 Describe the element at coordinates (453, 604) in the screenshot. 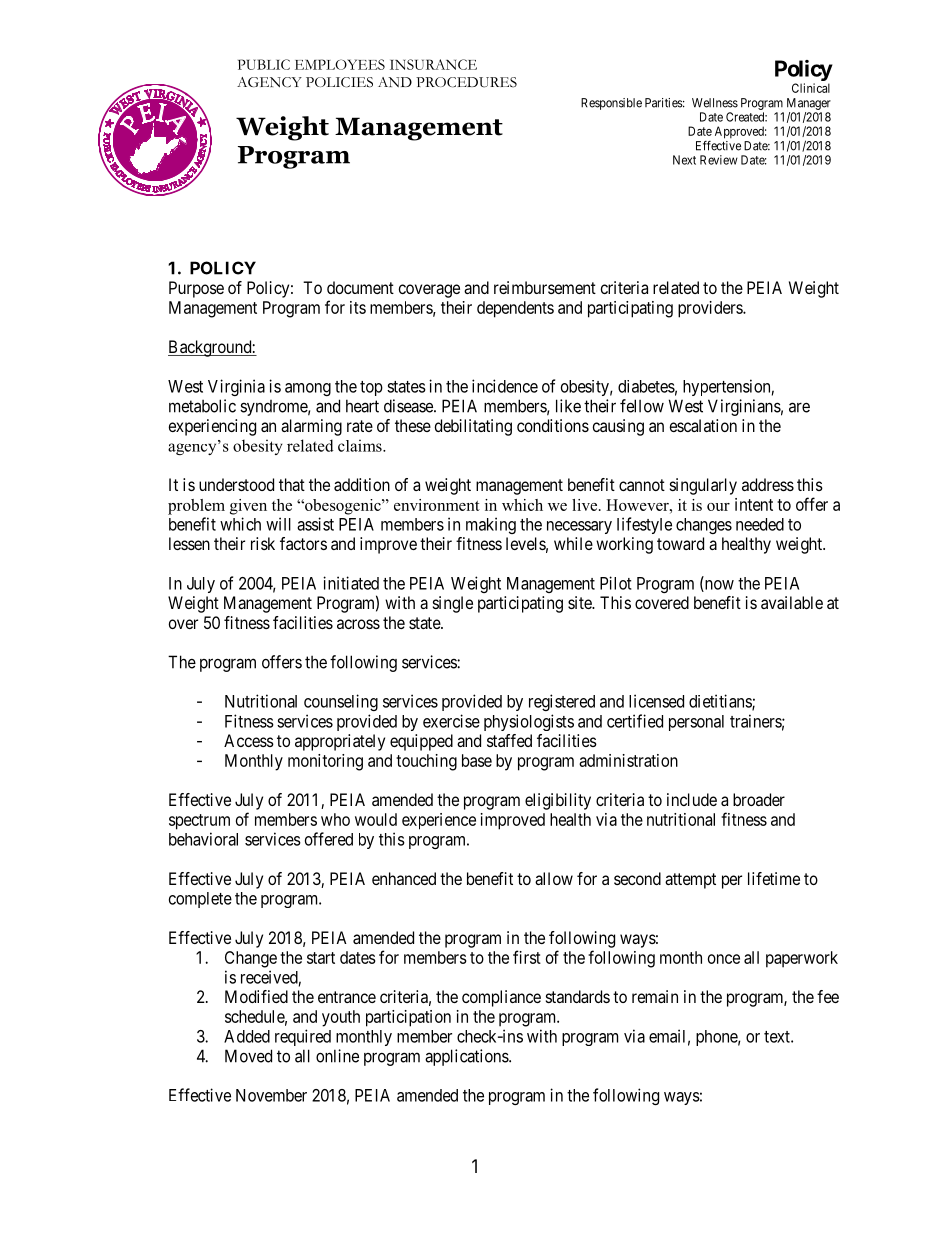

I see `single` at that location.
